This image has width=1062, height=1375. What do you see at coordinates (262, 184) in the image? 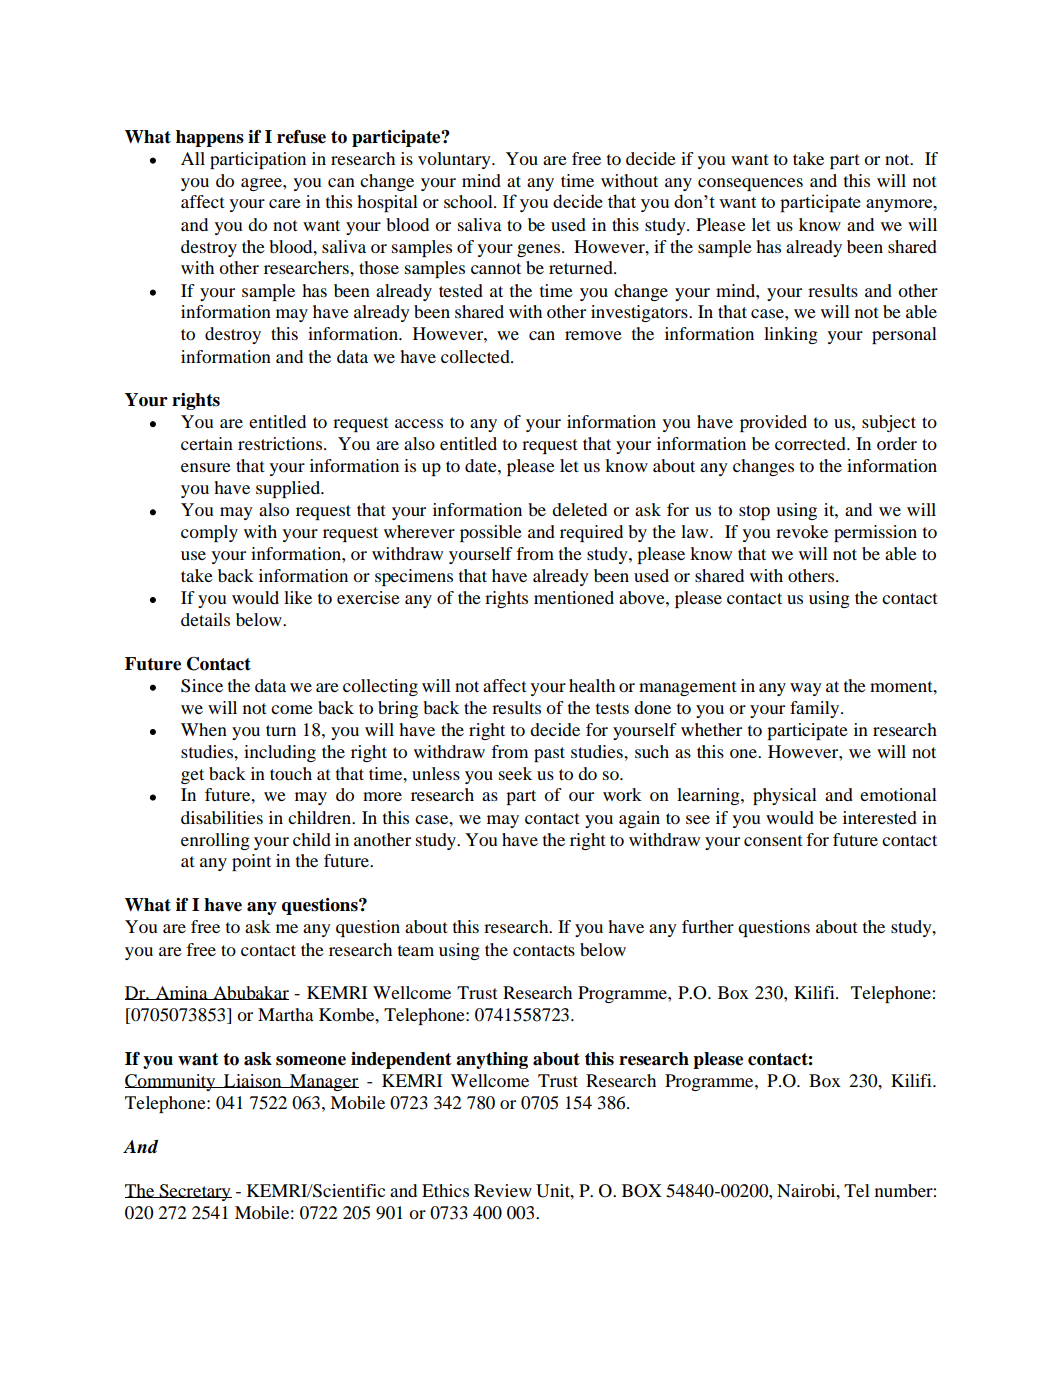
I see `agree` at bounding box center [262, 184].
